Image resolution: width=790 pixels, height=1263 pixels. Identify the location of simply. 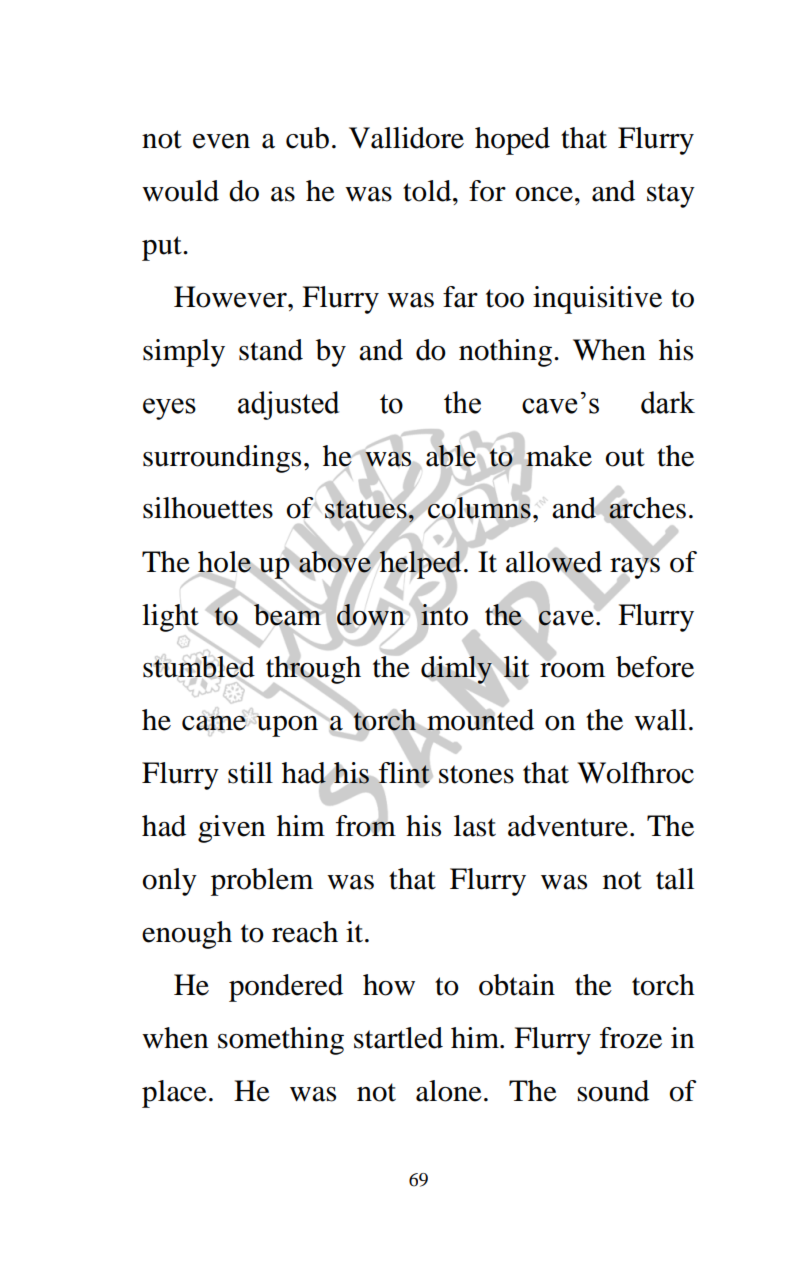
(184, 353).
